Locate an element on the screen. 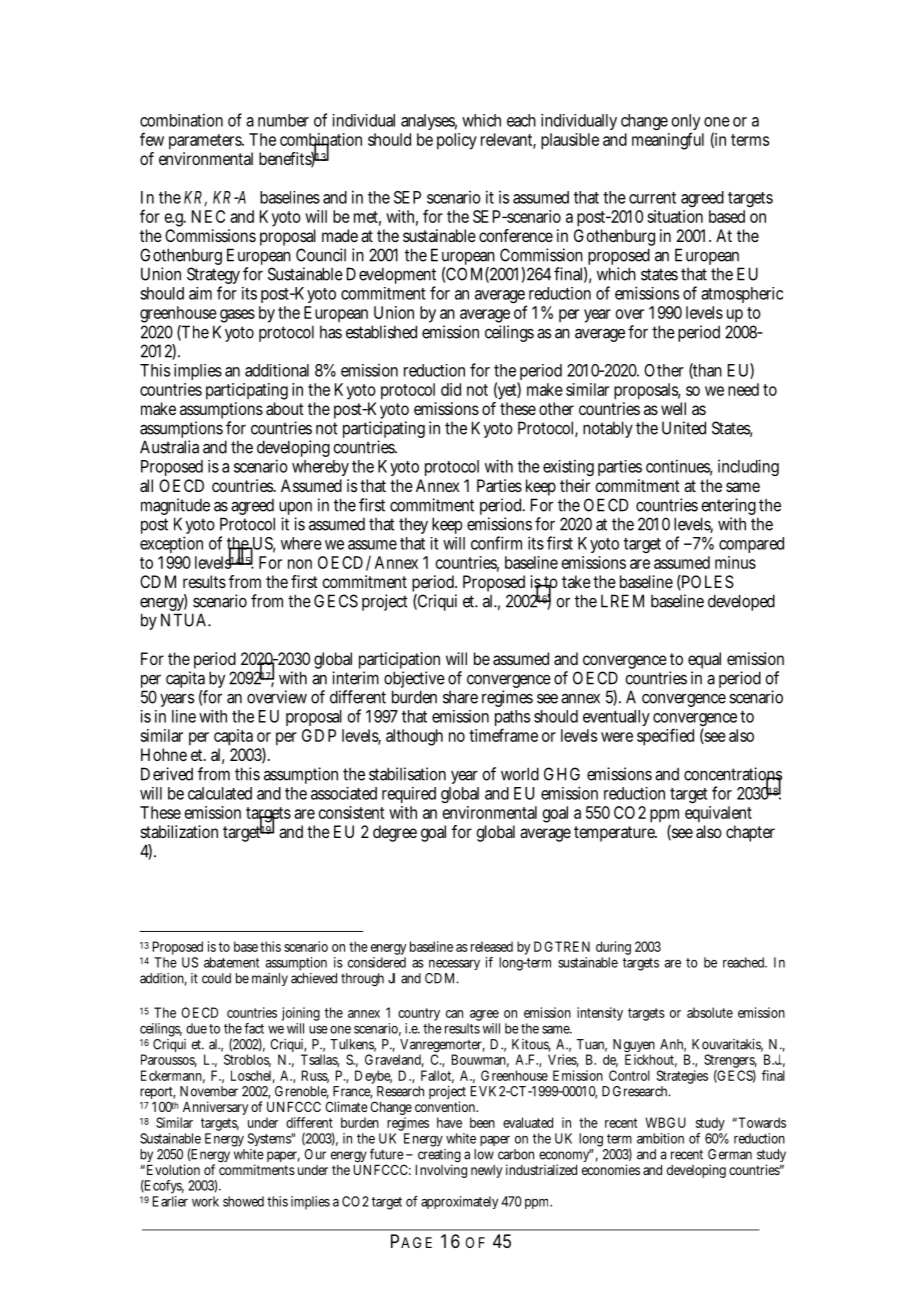 The height and width of the screenshot is (1308, 924). policy is located at coordinates (457, 141).
